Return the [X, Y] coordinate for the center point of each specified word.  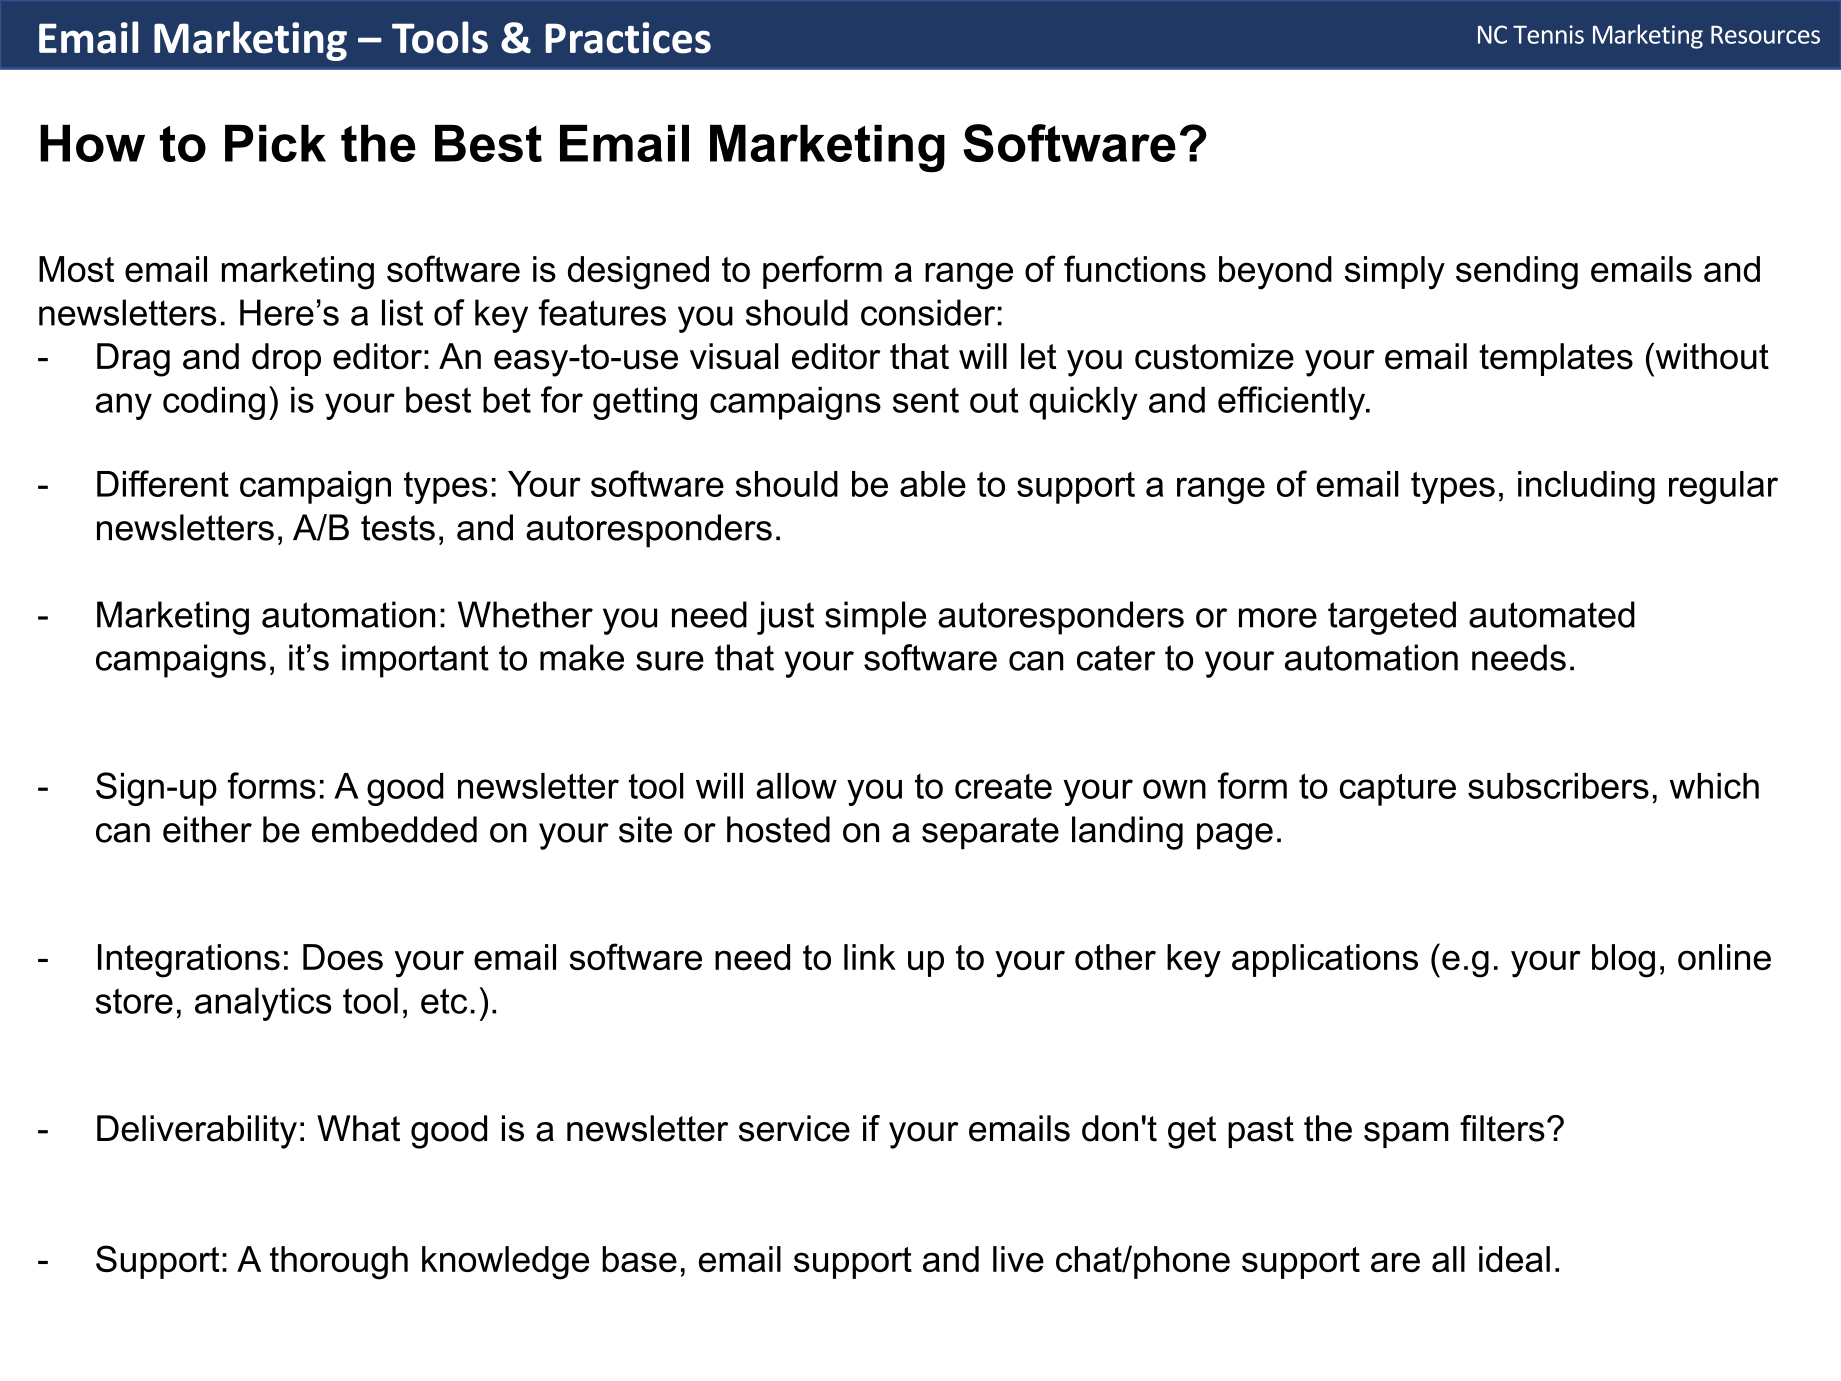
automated [1552, 614]
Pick [275, 143]
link [870, 957]
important [415, 661]
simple [875, 618]
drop [286, 359]
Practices [628, 38]
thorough [339, 1263]
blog [1623, 961]
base [639, 1259]
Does [343, 957]
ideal [1514, 1259]
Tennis [1548, 34]
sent [926, 400]
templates [1556, 359]
